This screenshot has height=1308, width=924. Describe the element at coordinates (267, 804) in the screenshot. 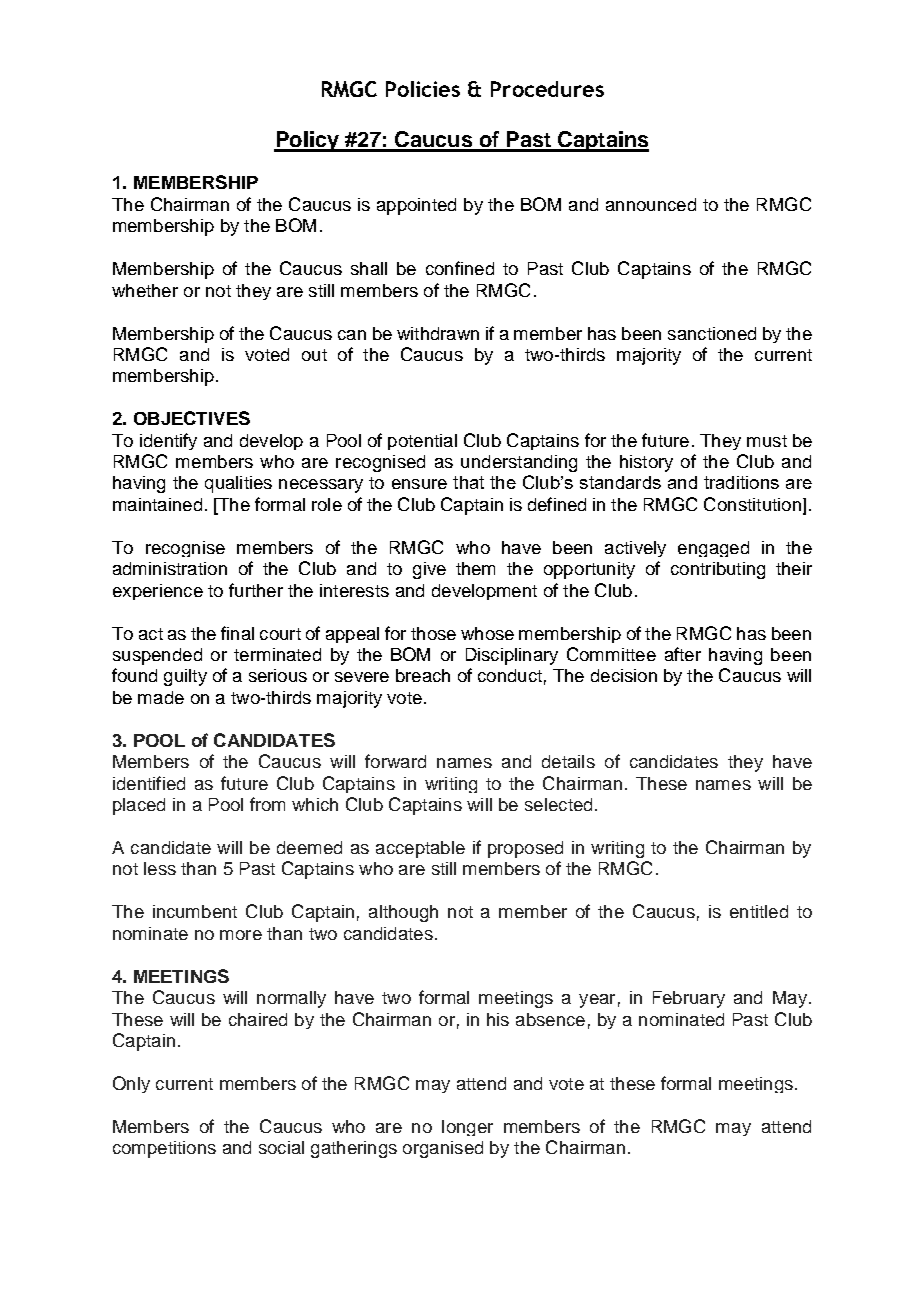

I see `from` at that location.
